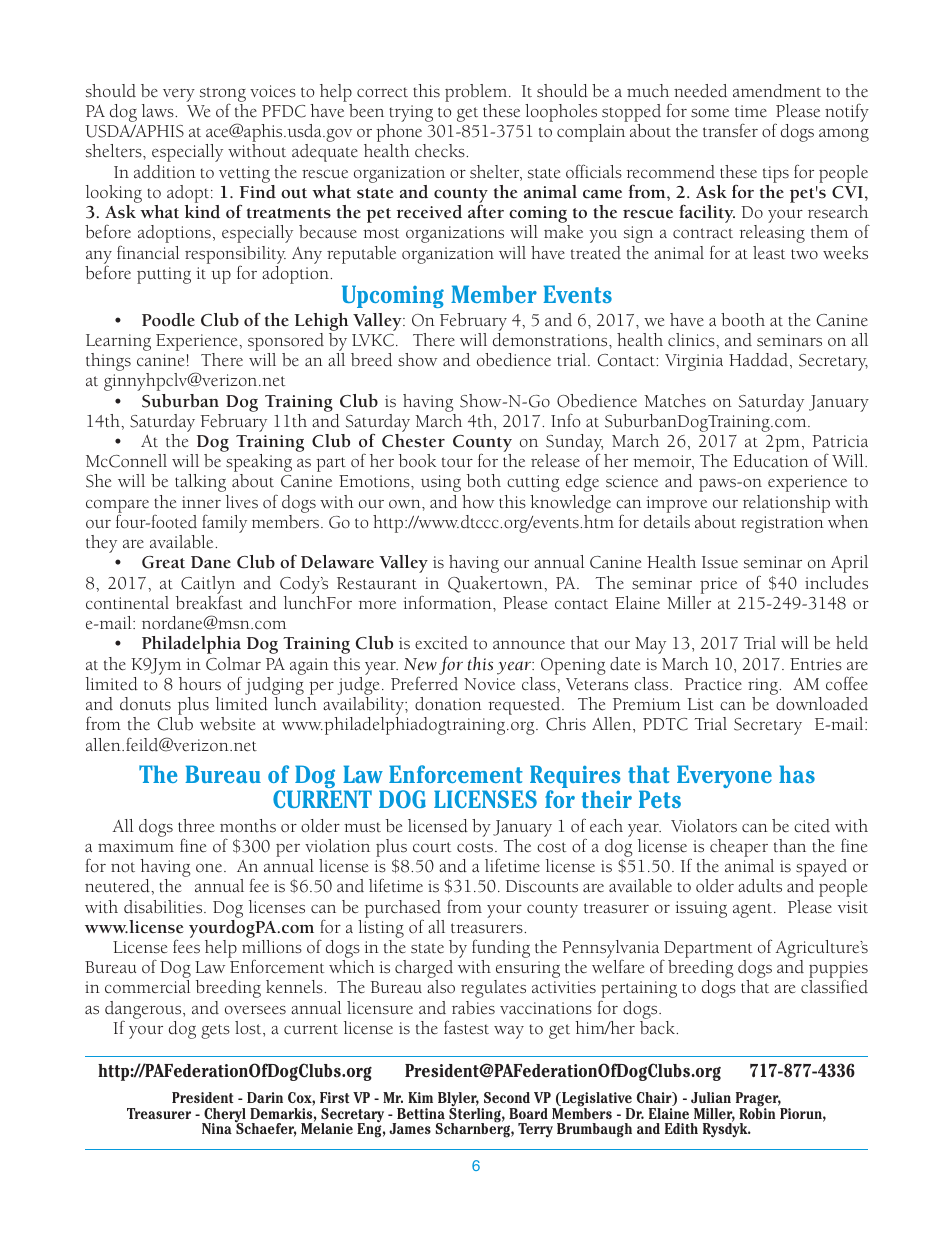 This document has width=952, height=1233. Describe the element at coordinates (168, 320) in the document. I see `Poodle` at that location.
